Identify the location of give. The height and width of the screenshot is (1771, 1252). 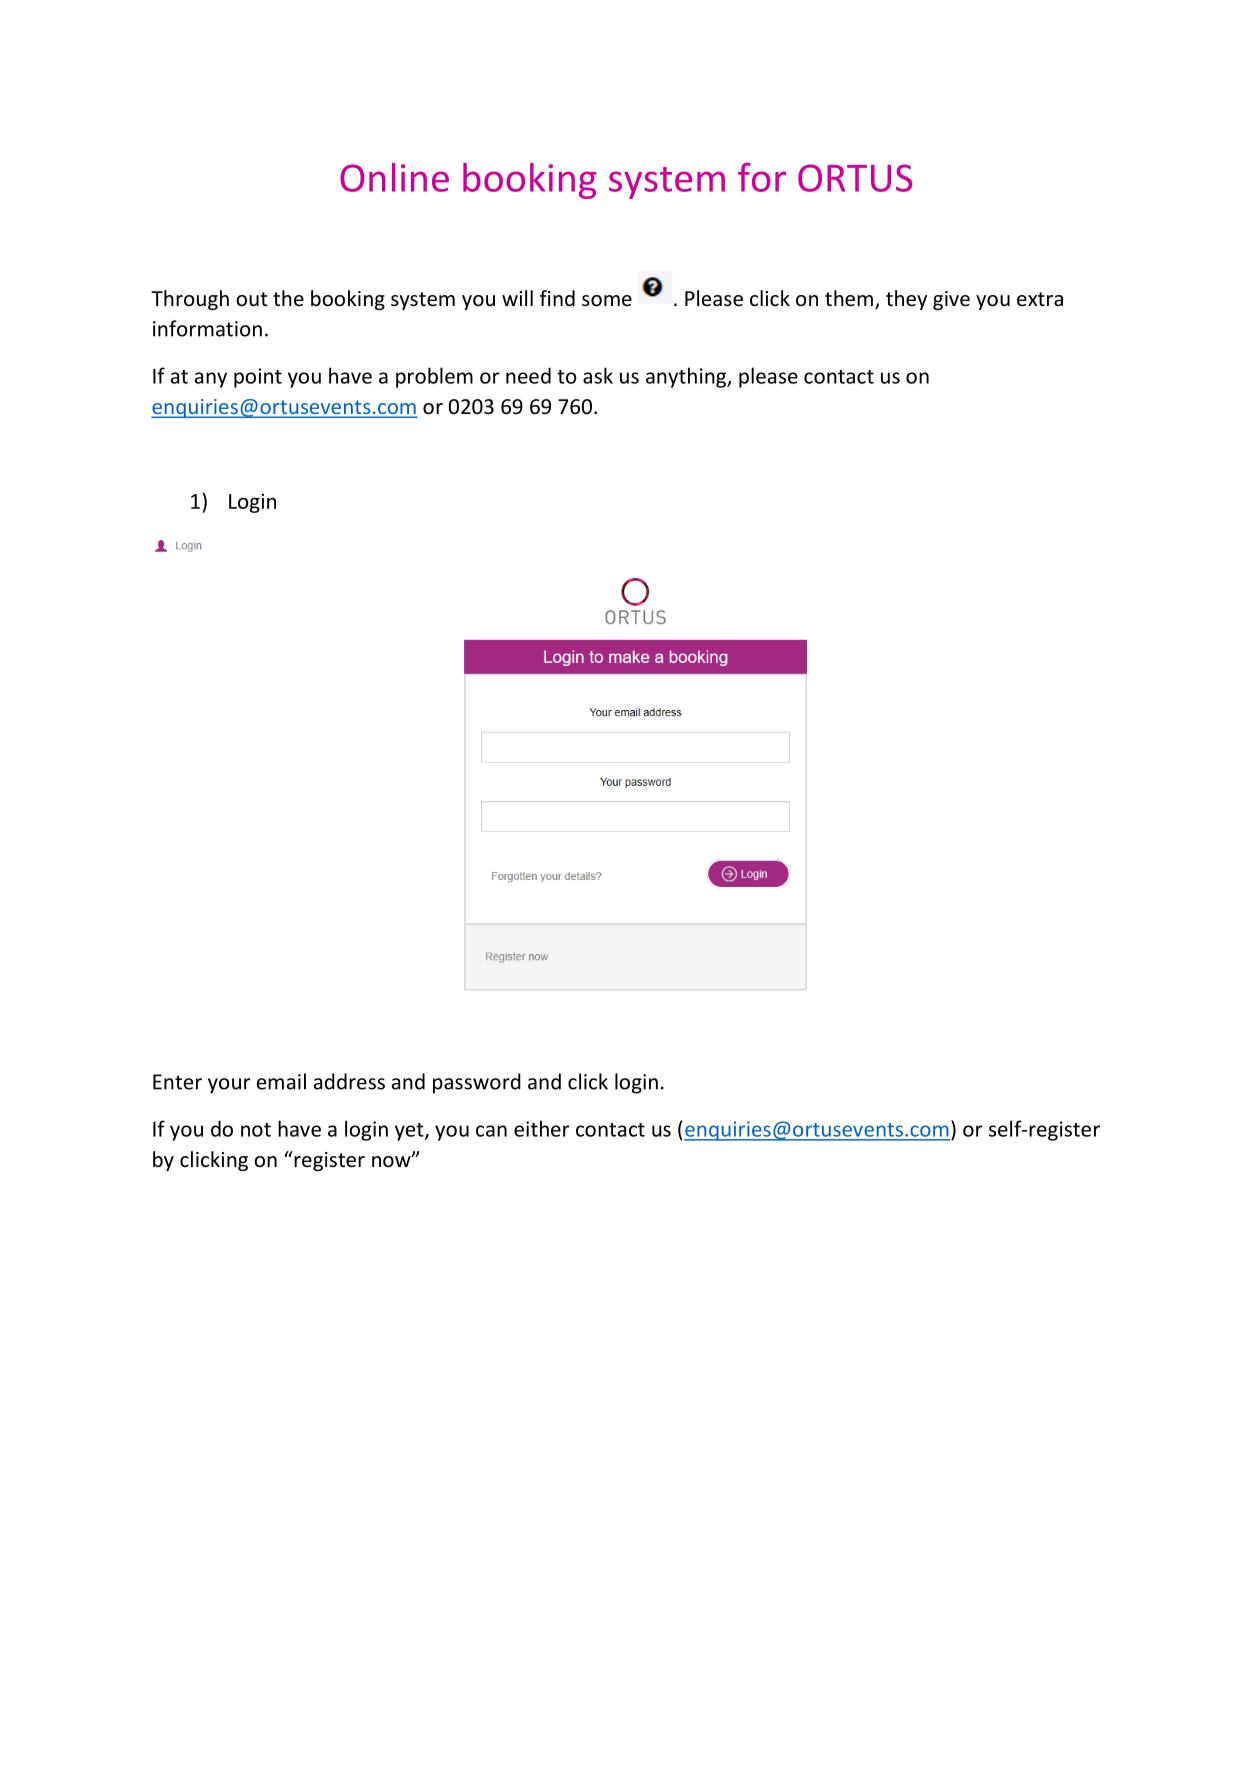
(951, 300).
